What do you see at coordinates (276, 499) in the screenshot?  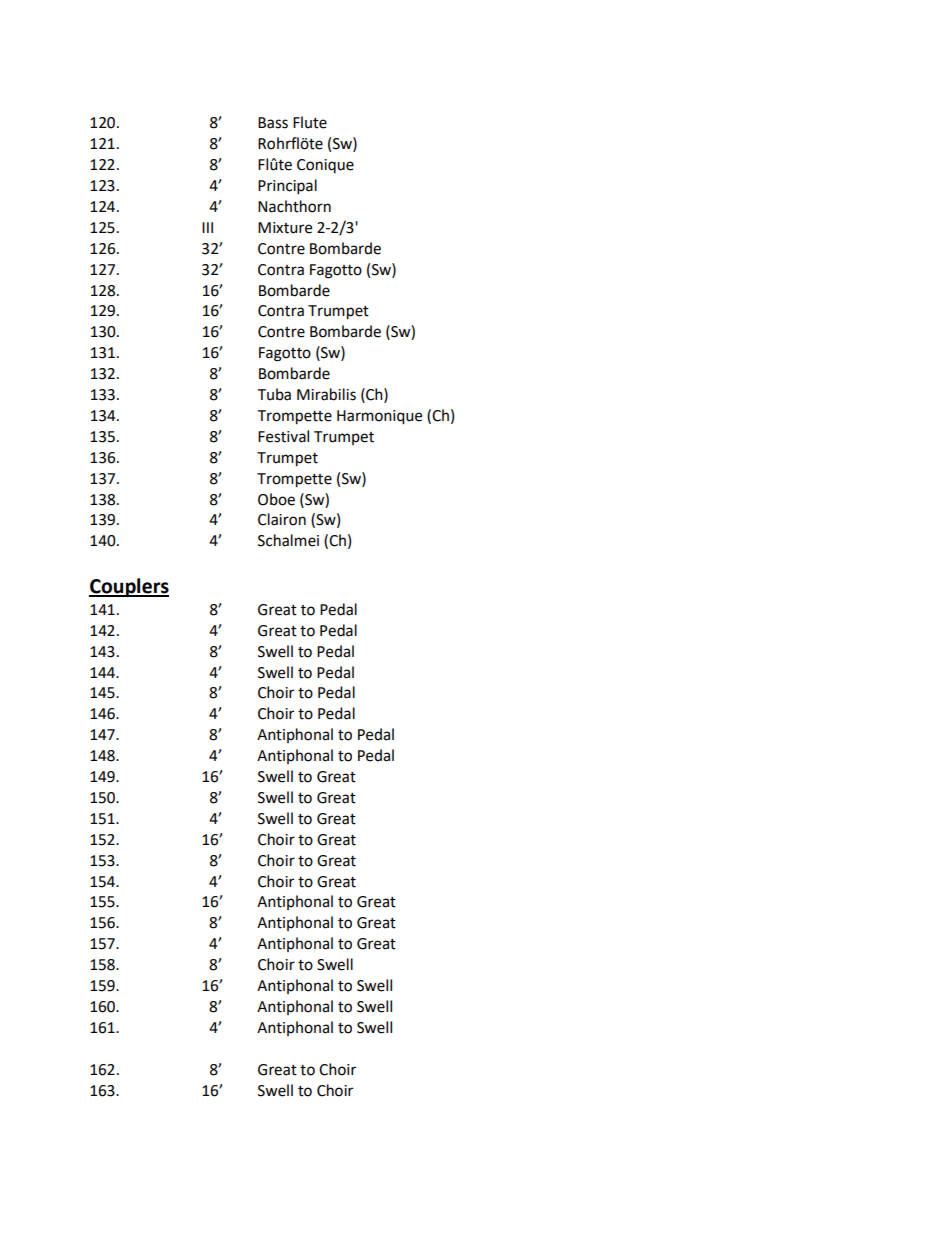 I see `Oboe` at bounding box center [276, 499].
